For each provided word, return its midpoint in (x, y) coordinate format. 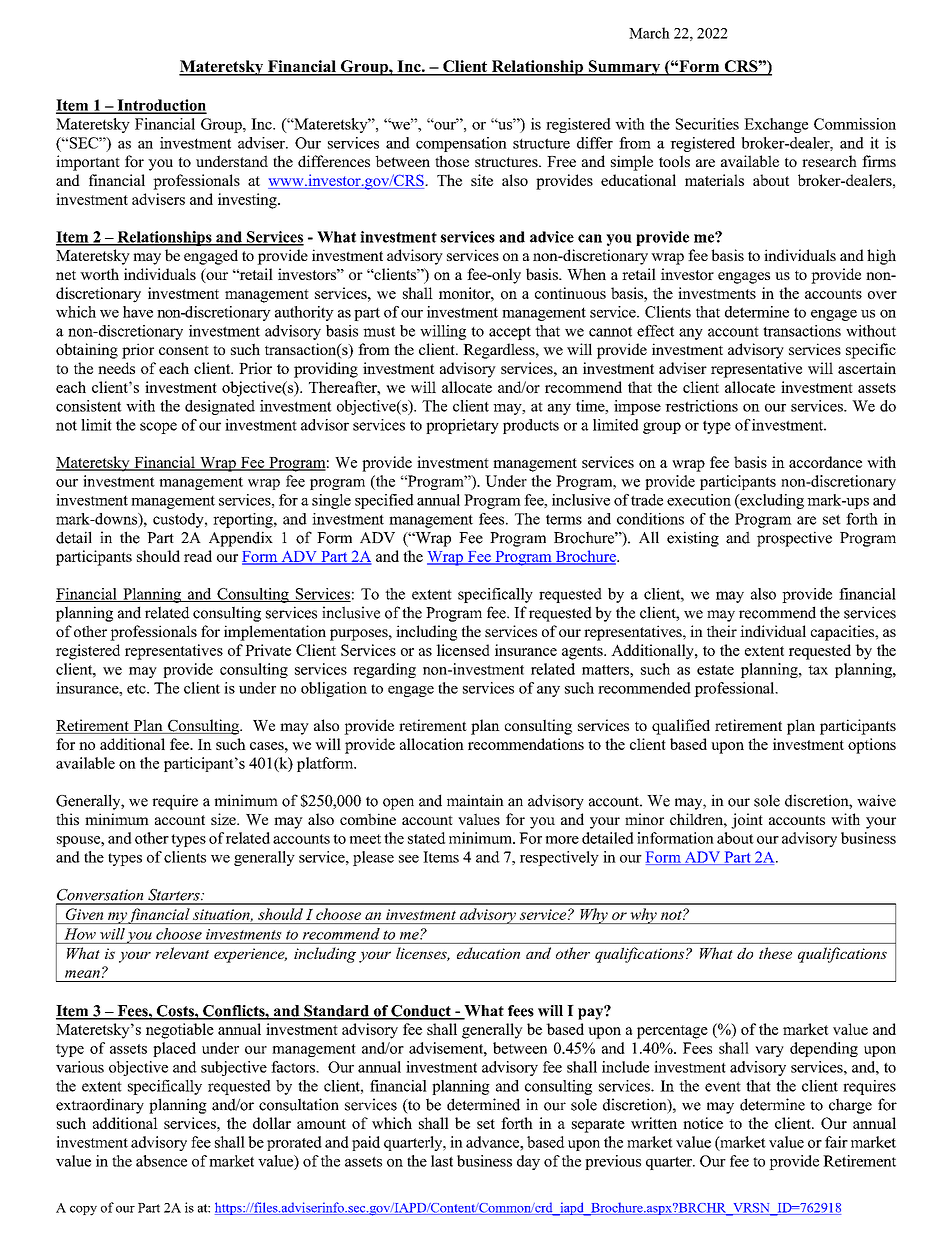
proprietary (462, 426)
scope (158, 428)
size (224, 819)
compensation (461, 144)
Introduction (161, 106)
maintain (475, 800)
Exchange (776, 125)
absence (161, 1161)
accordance (825, 462)
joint (747, 821)
